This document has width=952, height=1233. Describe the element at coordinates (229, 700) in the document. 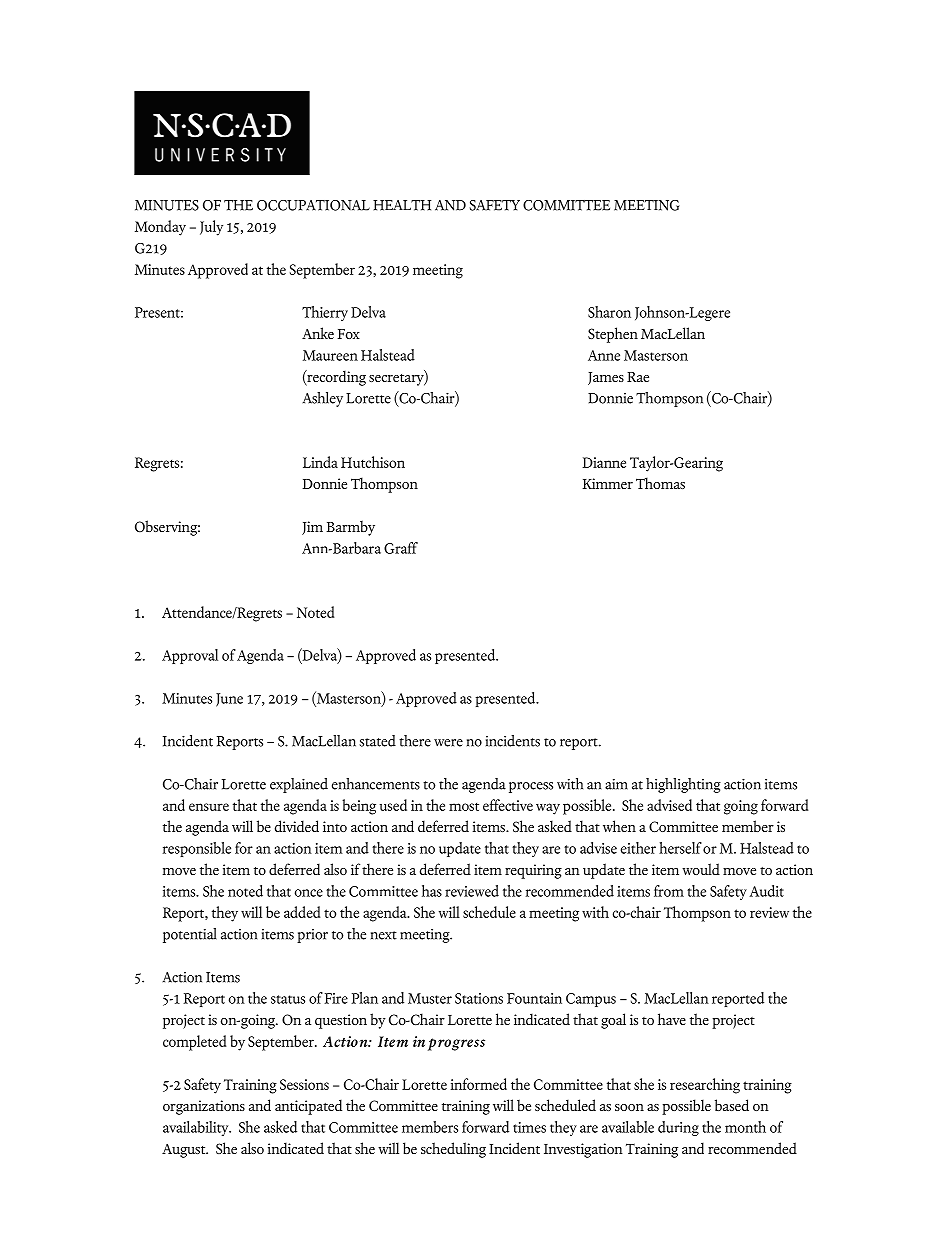

I see `June` at that location.
